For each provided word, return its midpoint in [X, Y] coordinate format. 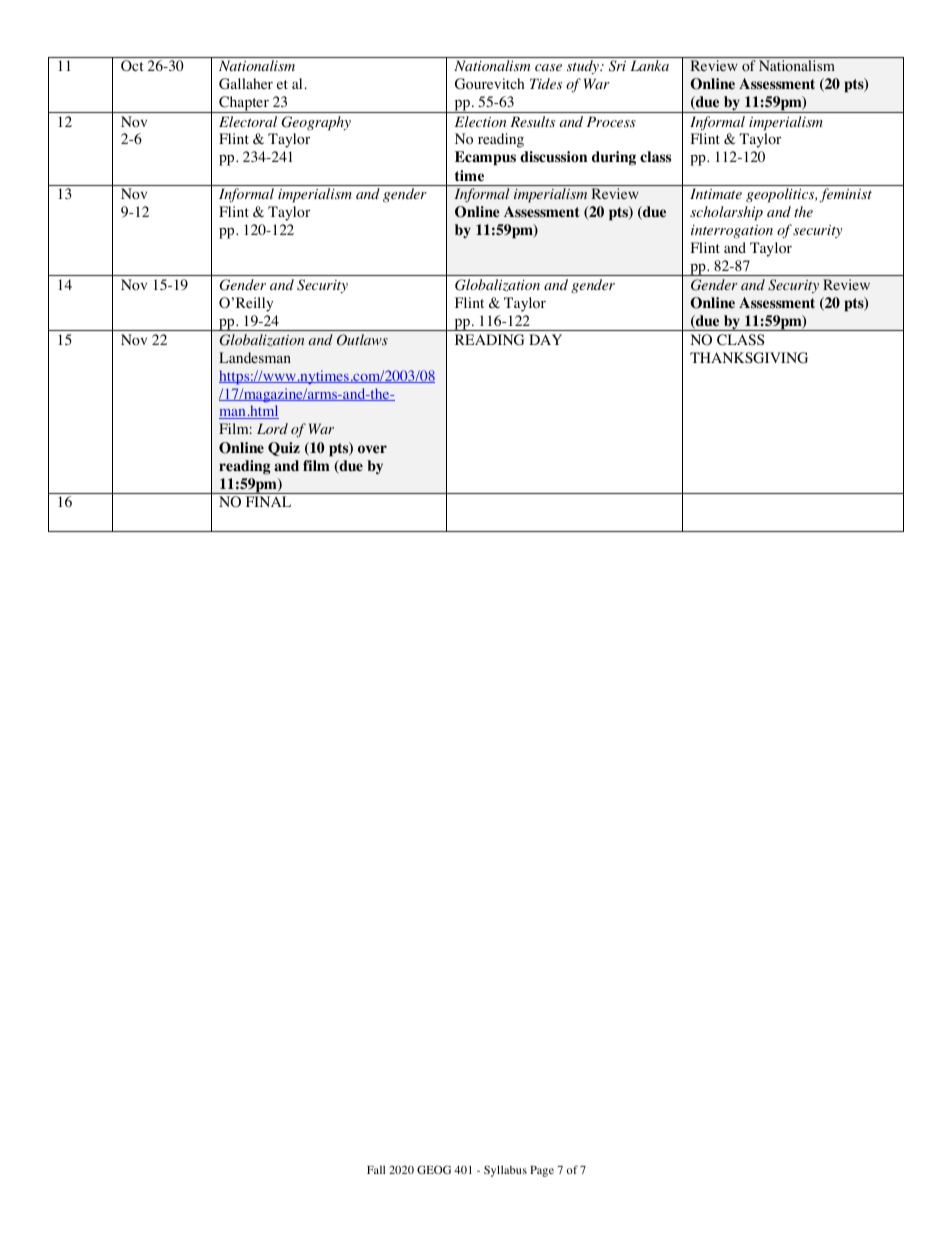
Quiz [284, 449]
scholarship [726, 213]
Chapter [244, 104]
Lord [272, 428]
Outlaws [362, 340]
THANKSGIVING [749, 358]
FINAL [268, 501]
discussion [553, 157]
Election [481, 121]
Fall [376, 1169]
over [372, 449]
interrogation [732, 232]
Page [542, 1171]
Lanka [649, 65]
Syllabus [505, 1171]
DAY [545, 339]
